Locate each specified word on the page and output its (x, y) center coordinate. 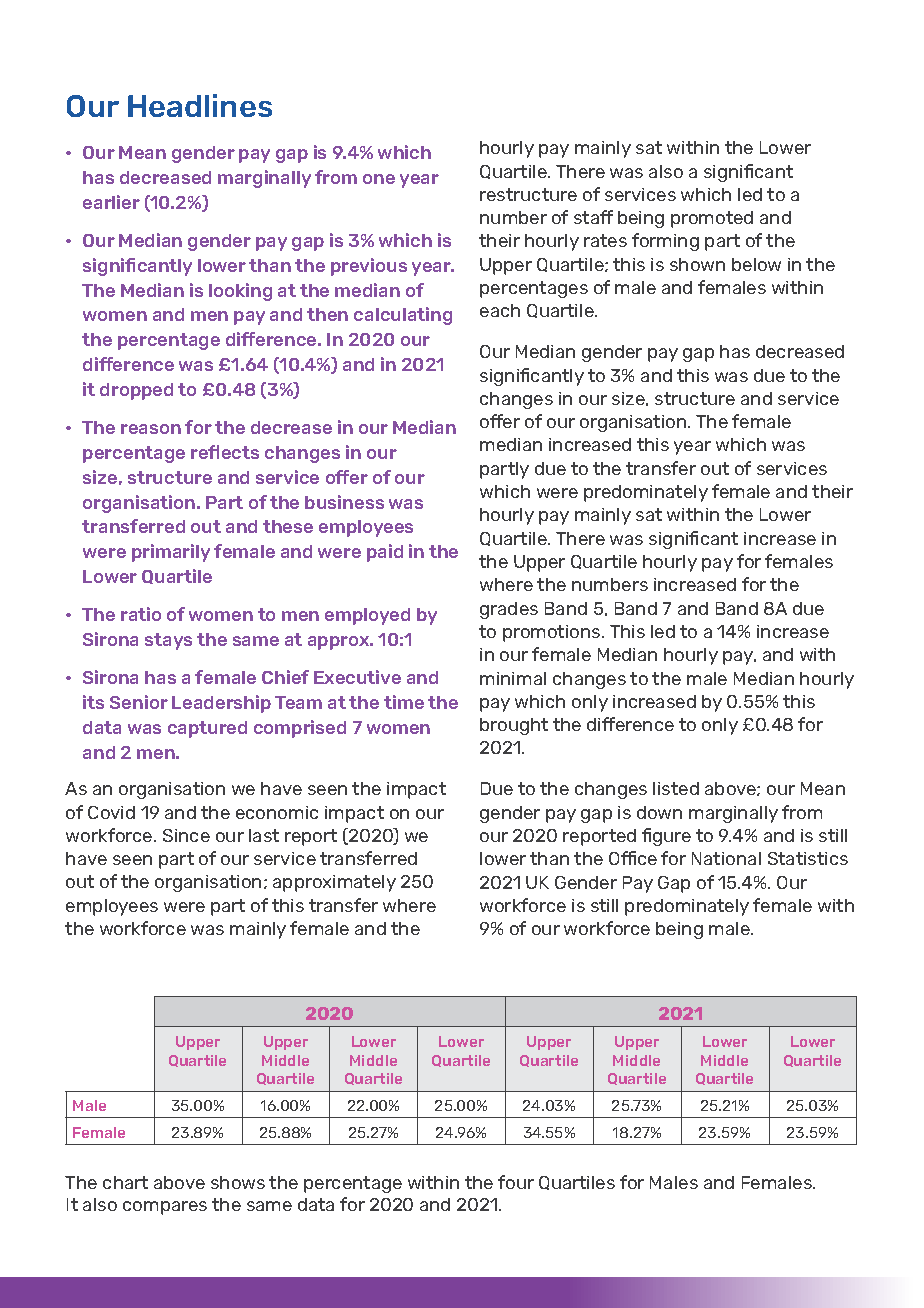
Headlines (200, 105)
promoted (712, 219)
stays (168, 641)
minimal (513, 678)
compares (165, 1208)
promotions (553, 633)
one (379, 179)
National (726, 858)
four (516, 1182)
